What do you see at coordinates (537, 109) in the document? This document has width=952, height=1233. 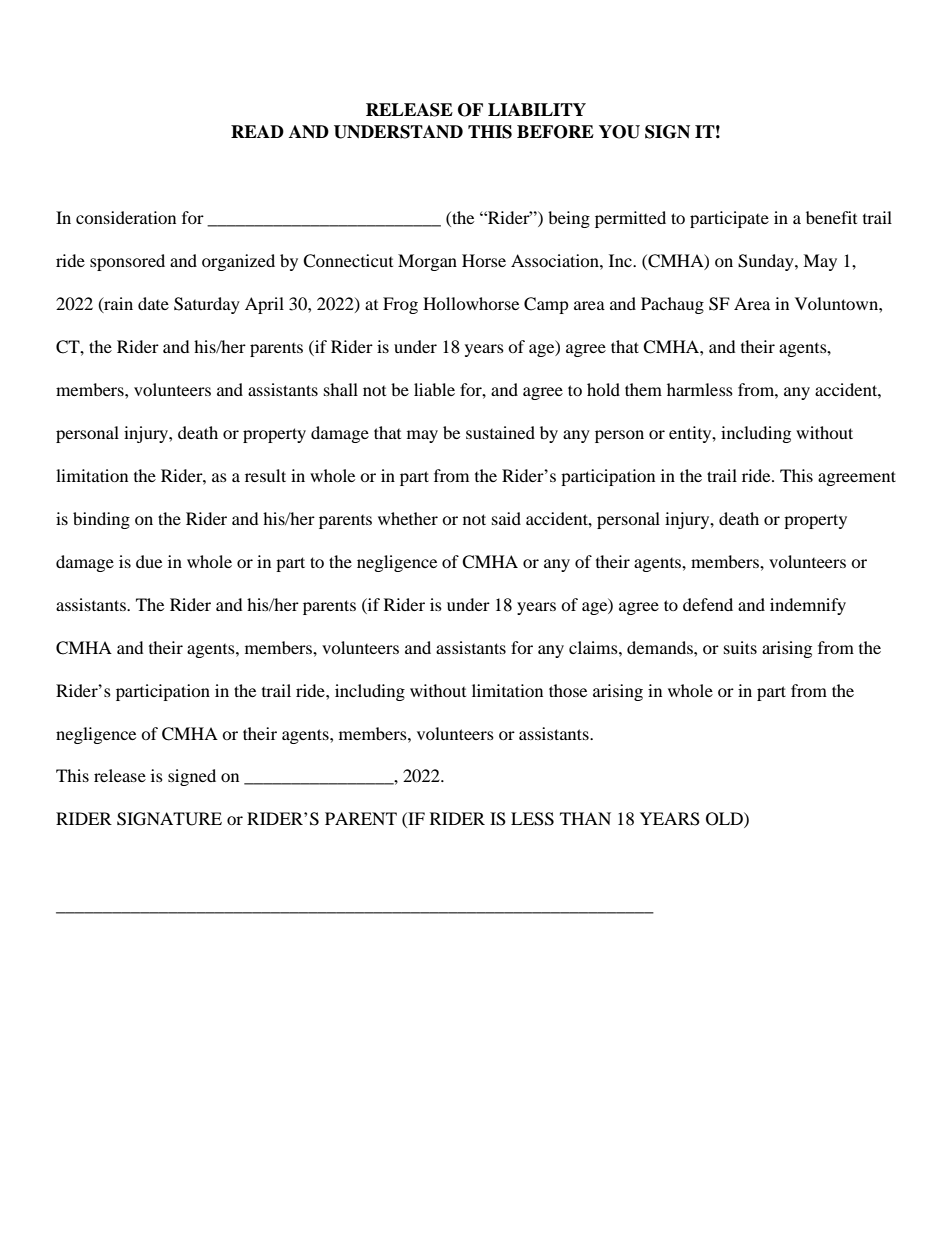 I see `LIABILITY` at bounding box center [537, 109].
